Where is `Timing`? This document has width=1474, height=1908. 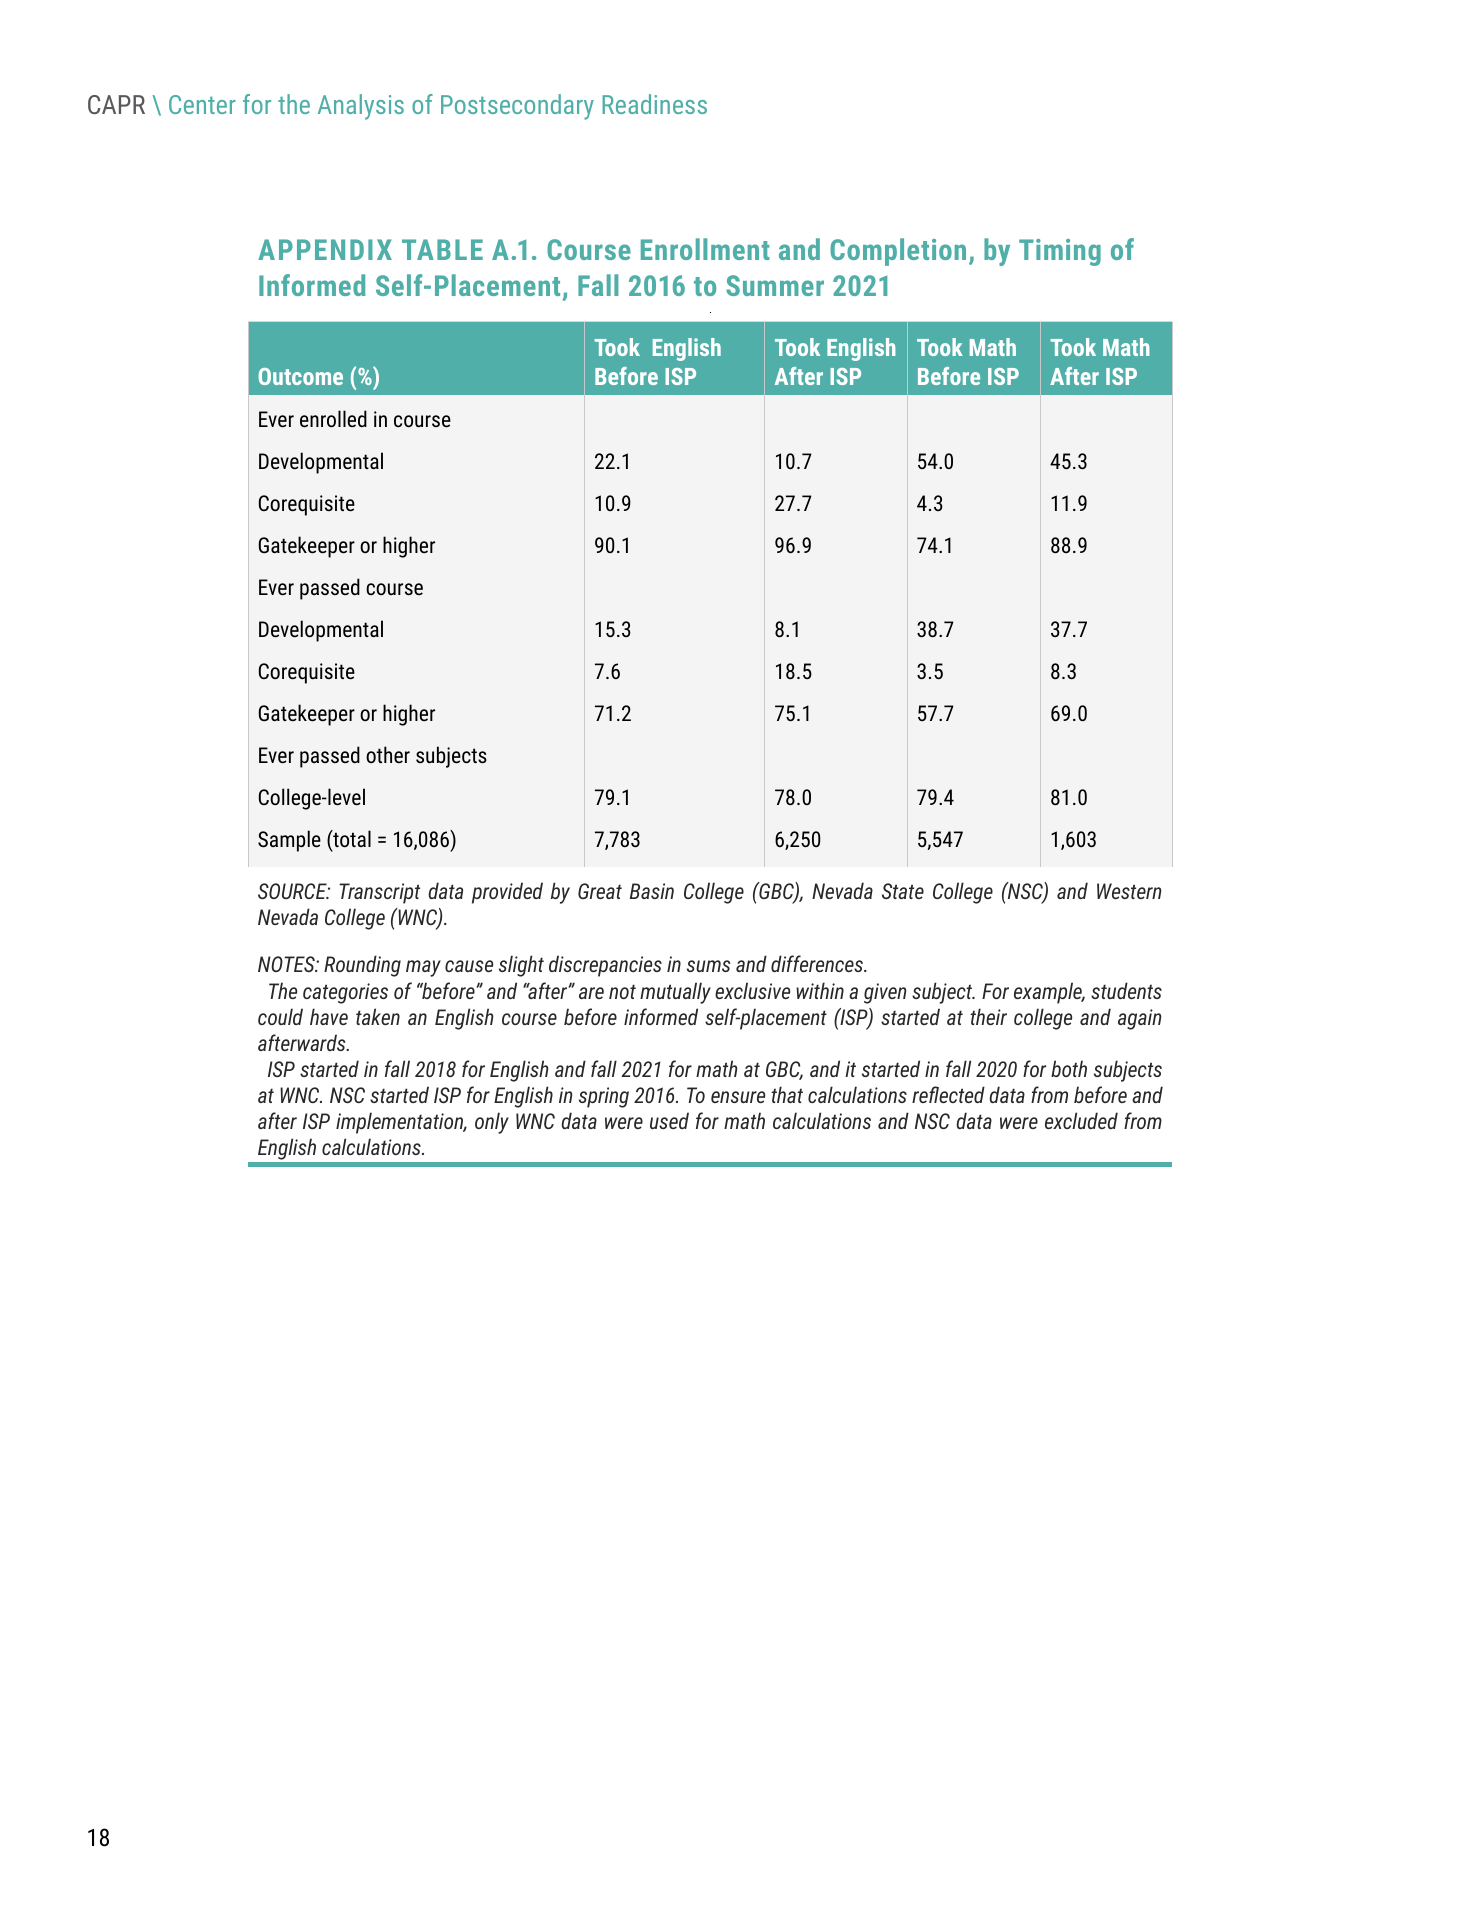 Timing is located at coordinates (1060, 252).
